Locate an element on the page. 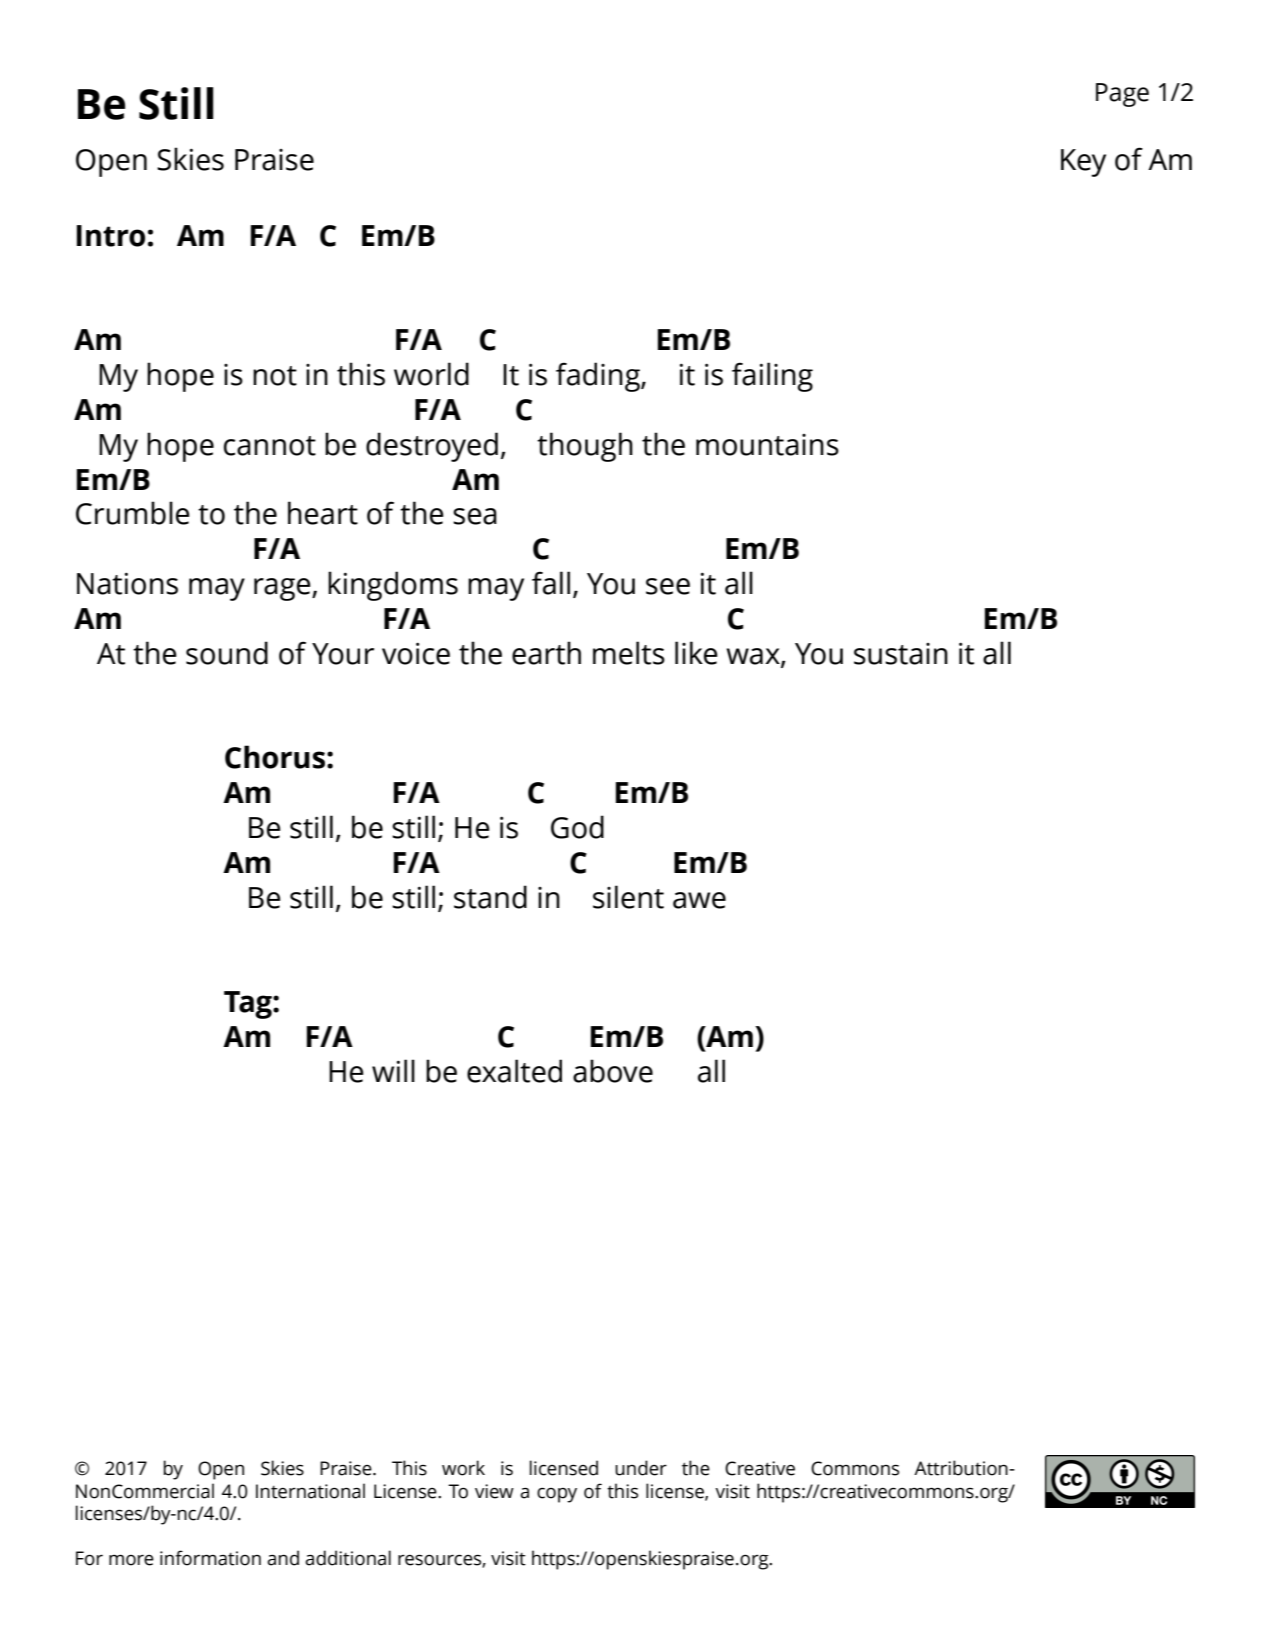 This document has width=1269, height=1642. Intro is located at coordinates (111, 236).
